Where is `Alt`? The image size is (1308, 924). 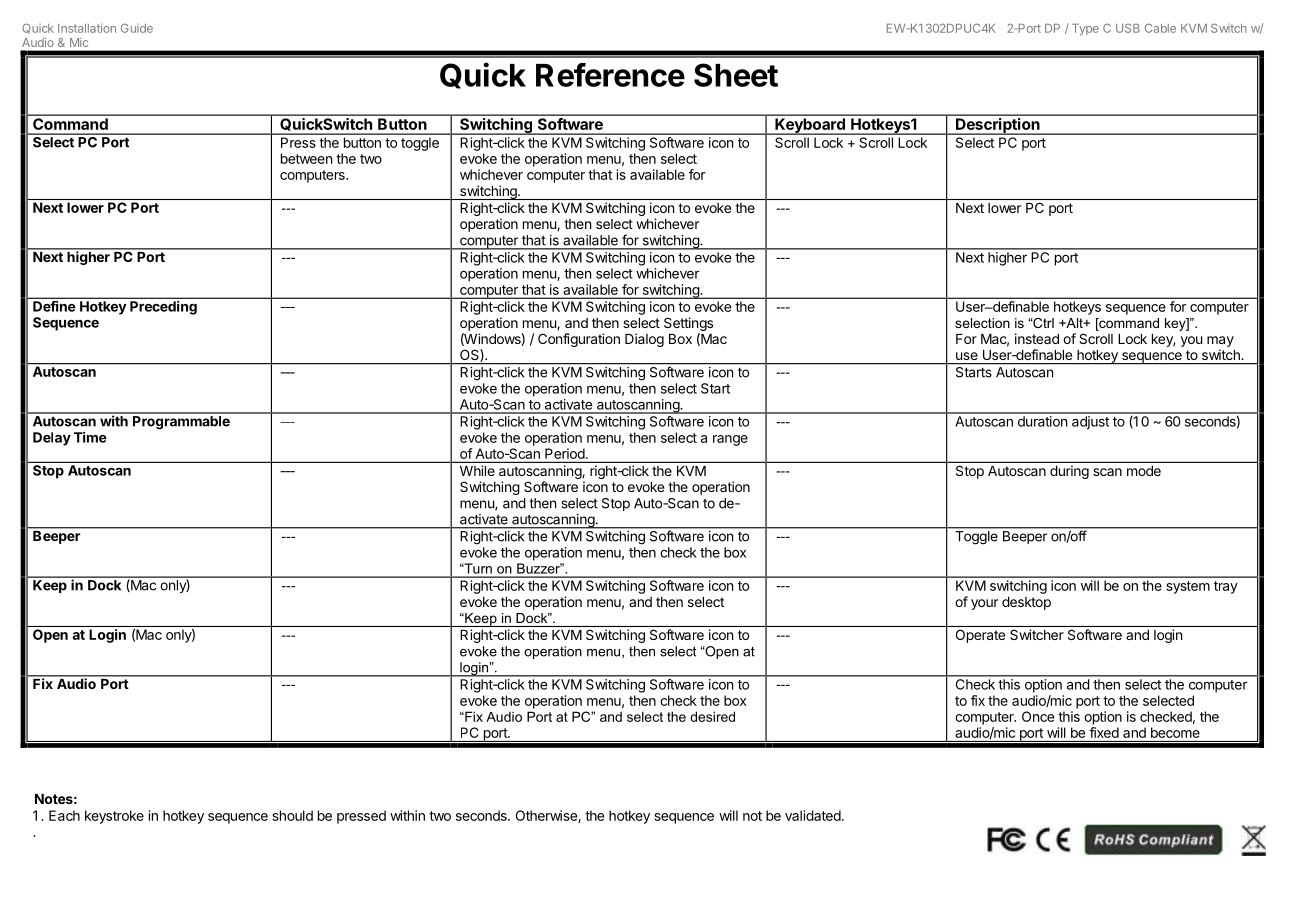 Alt is located at coordinates (1074, 323).
